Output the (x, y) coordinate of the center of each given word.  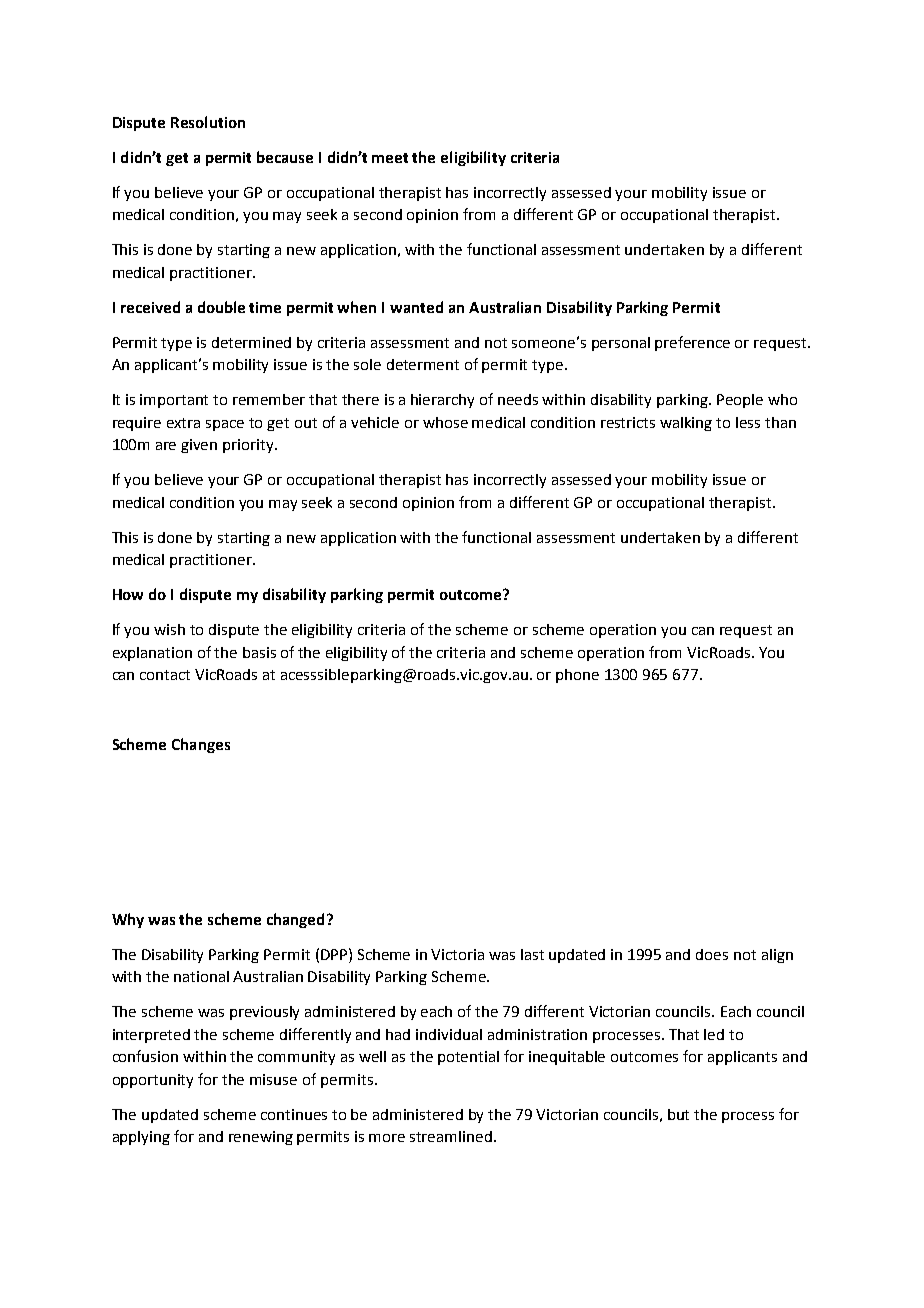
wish (169, 629)
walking (686, 424)
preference (692, 343)
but (678, 1114)
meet (390, 158)
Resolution (208, 122)
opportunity (153, 1081)
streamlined (451, 1136)
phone (577, 676)
